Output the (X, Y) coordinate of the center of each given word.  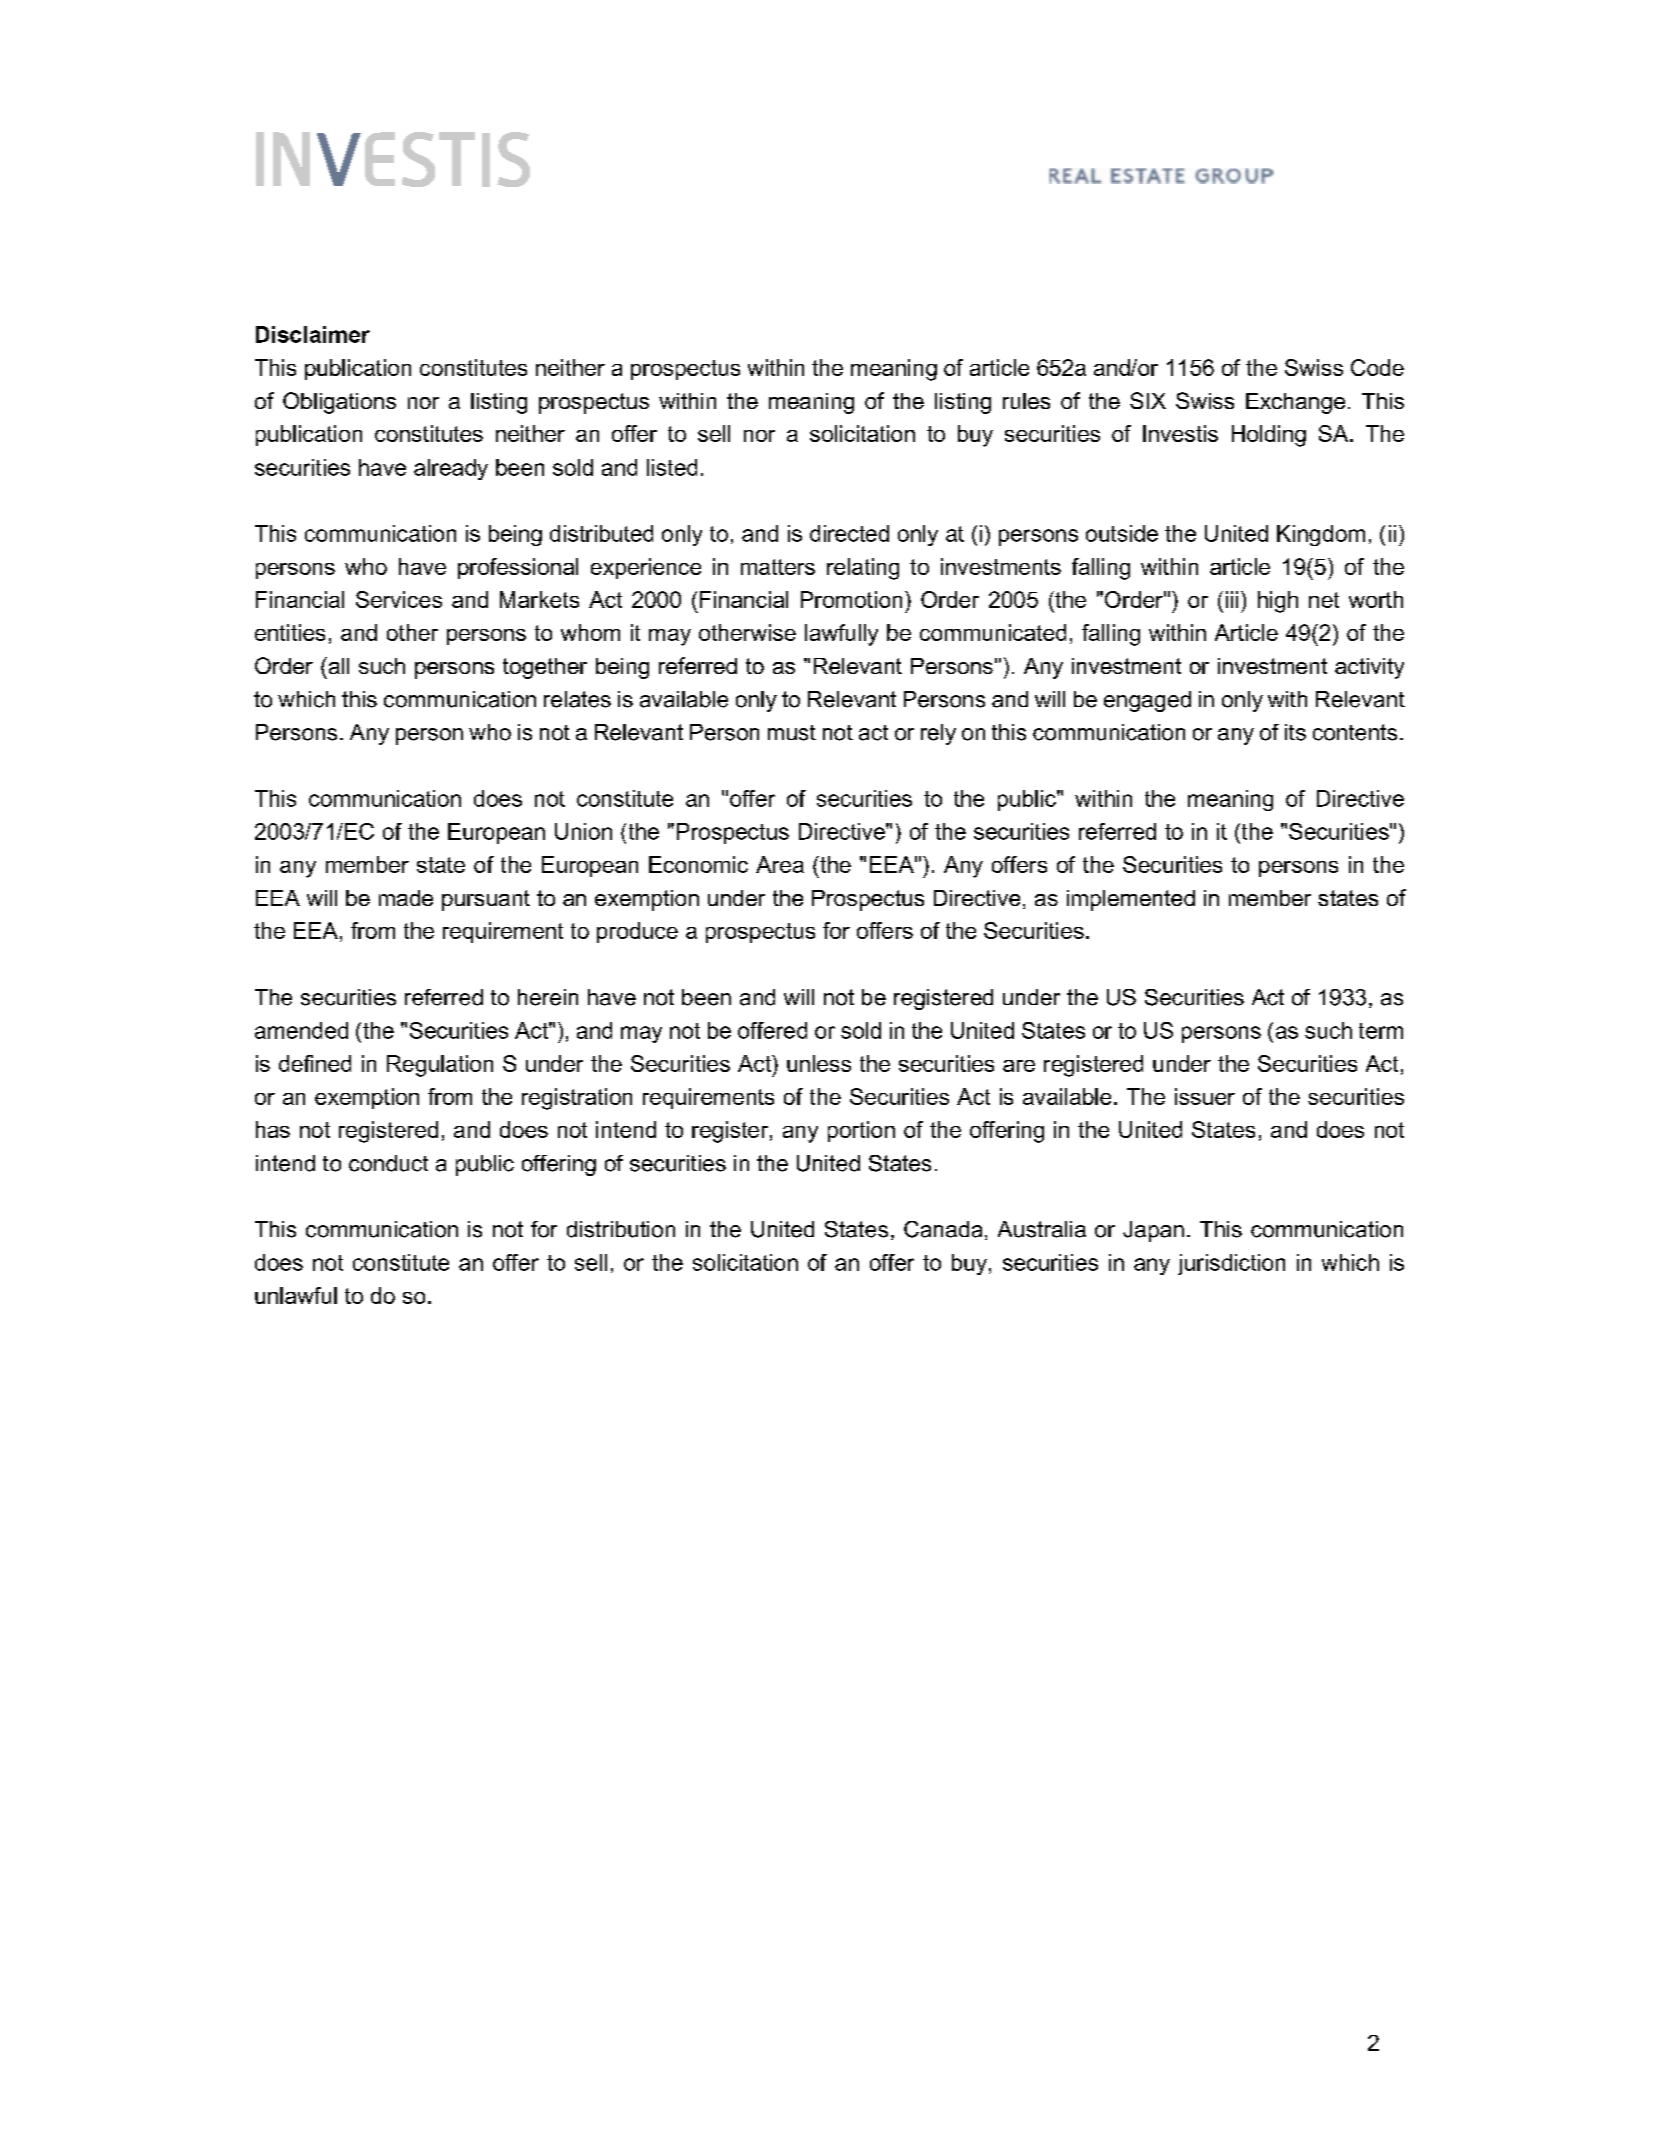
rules (1026, 401)
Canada (943, 1229)
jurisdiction (1231, 1264)
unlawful (296, 1295)
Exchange (1295, 403)
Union (583, 831)
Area (780, 864)
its (1295, 732)
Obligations (339, 403)
